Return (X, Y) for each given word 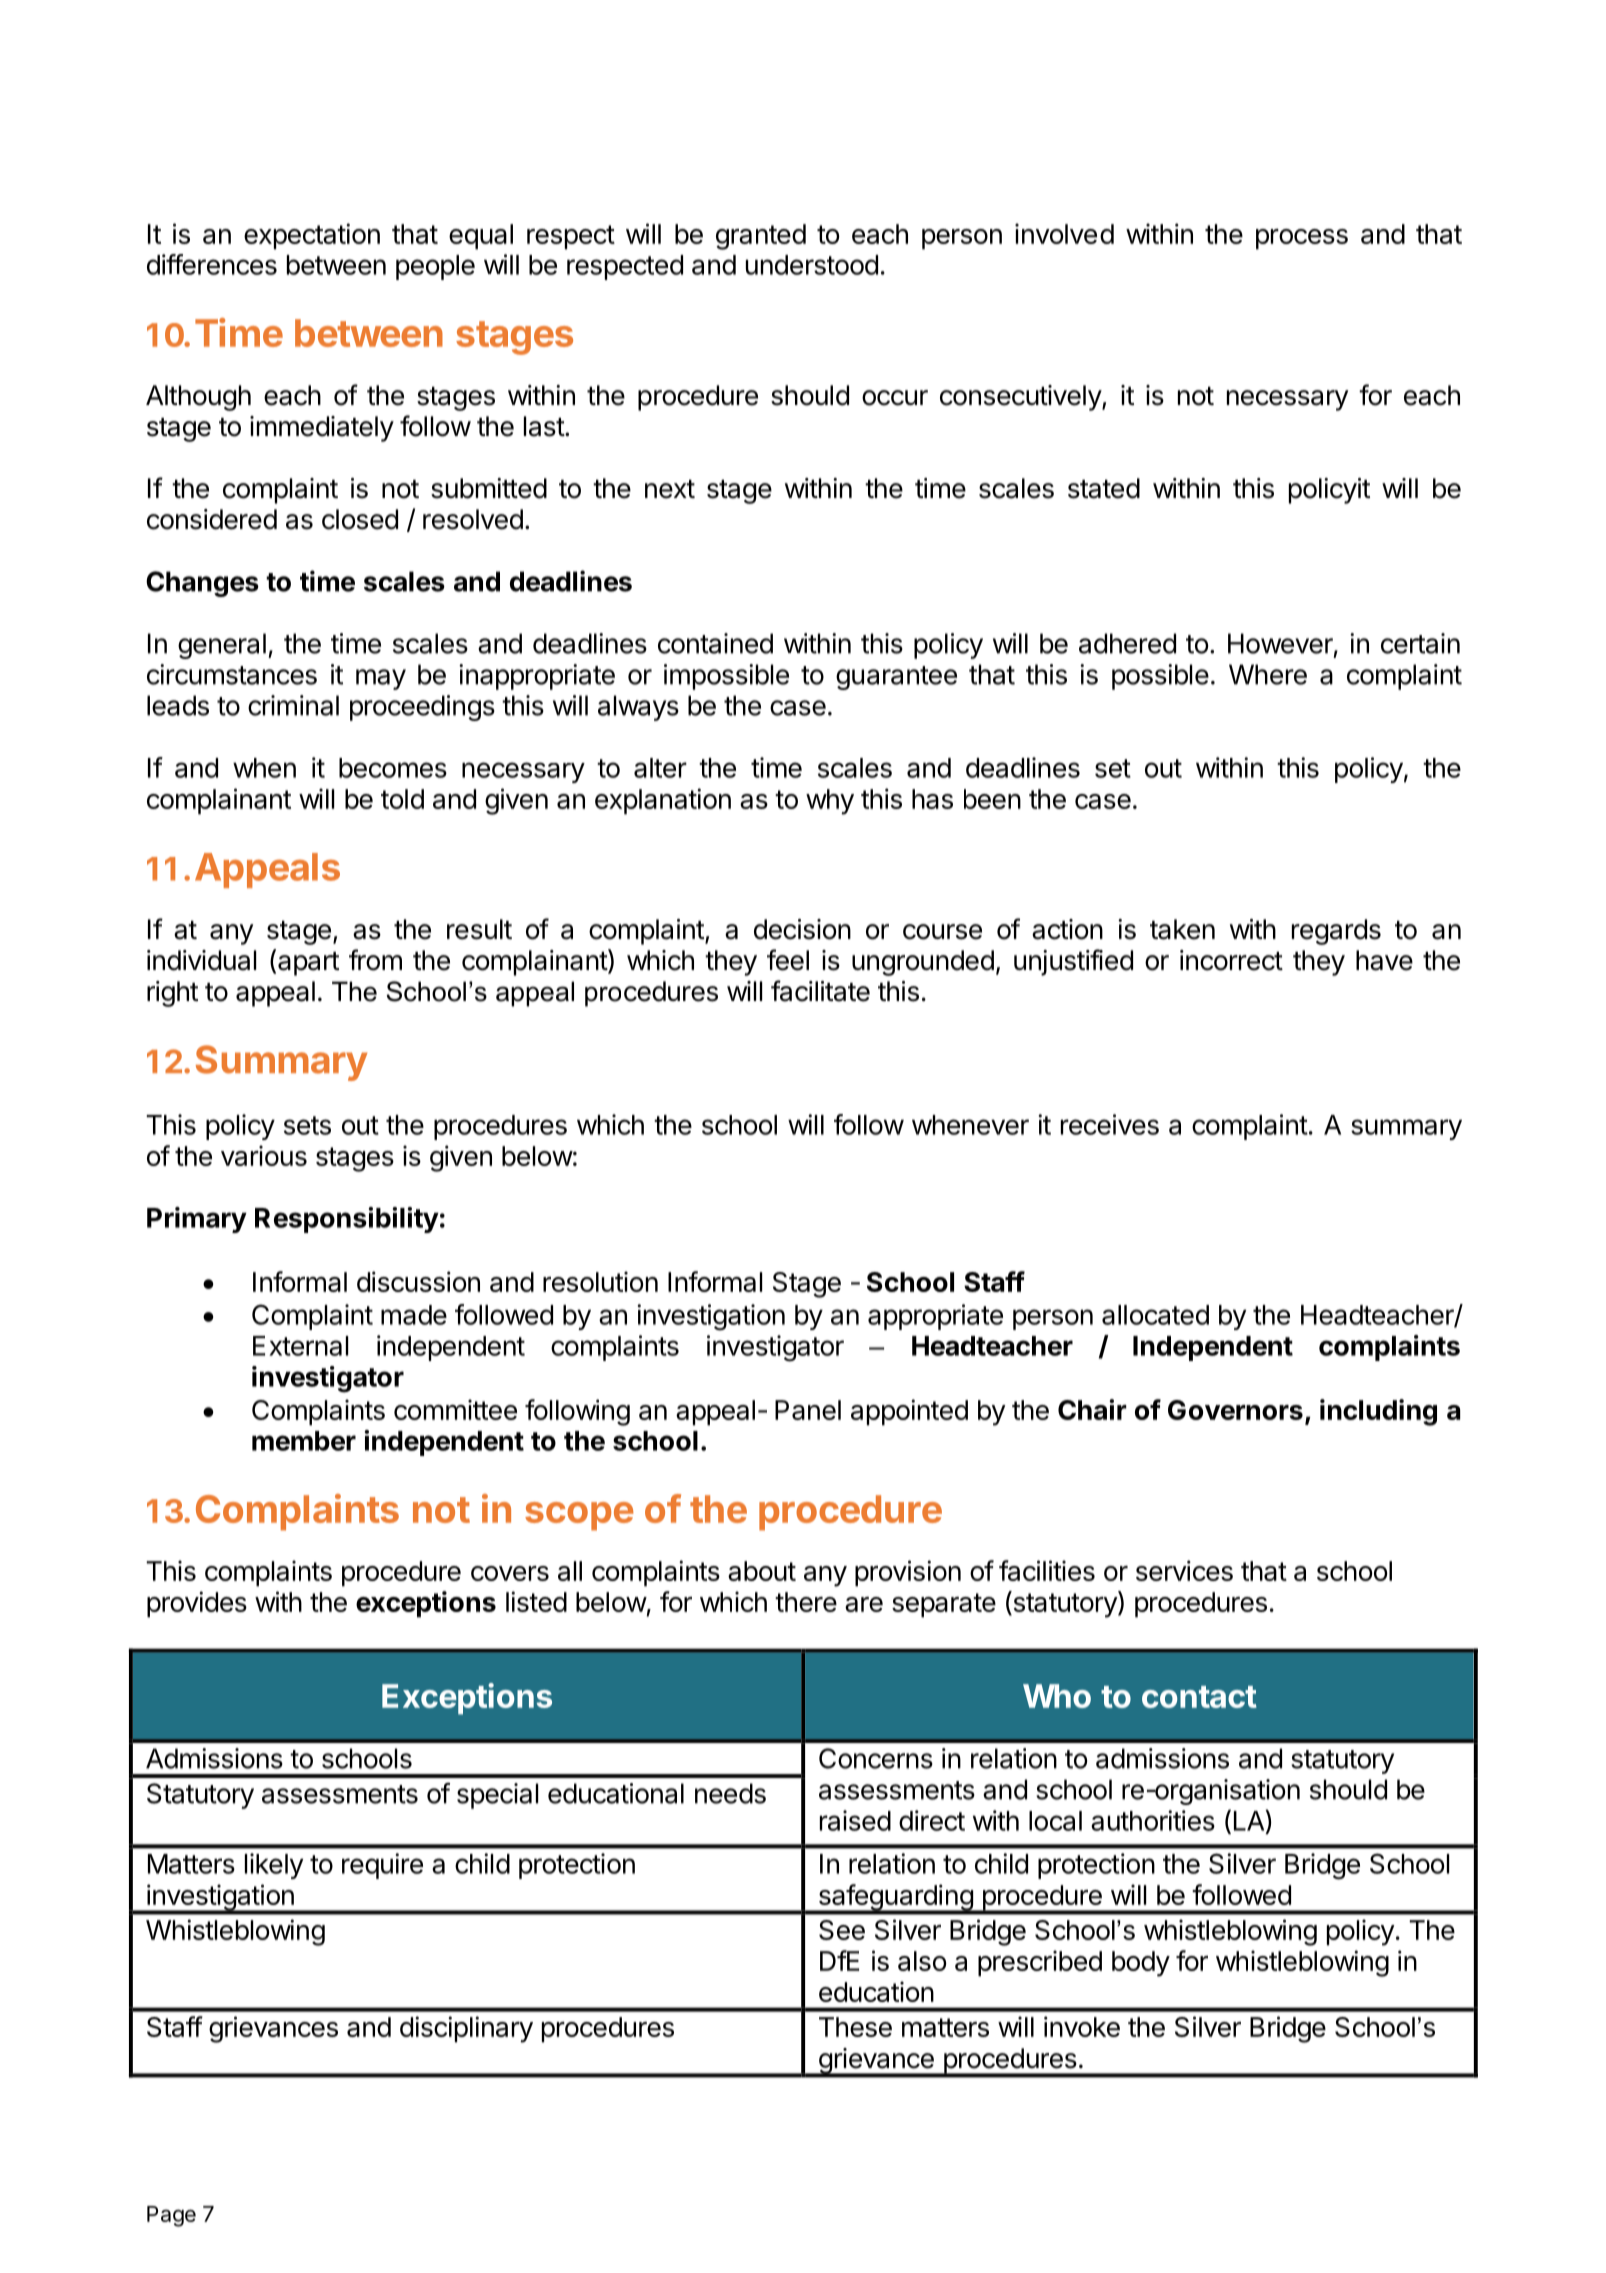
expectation (312, 236)
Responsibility (347, 1220)
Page (171, 2216)
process (1302, 239)
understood (812, 265)
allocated (1155, 1315)
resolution (600, 1281)
